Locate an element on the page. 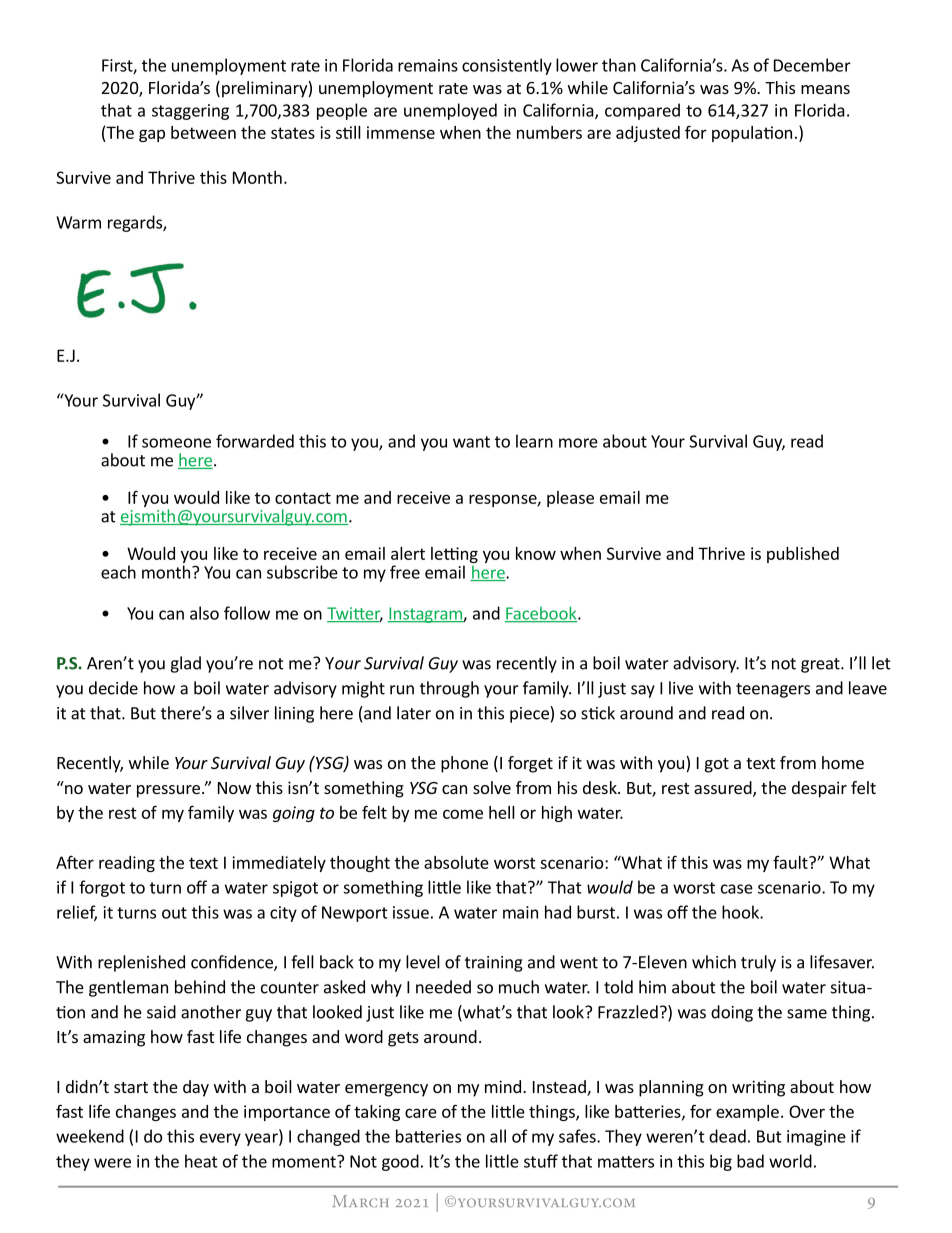  great is located at coordinates (821, 665).
